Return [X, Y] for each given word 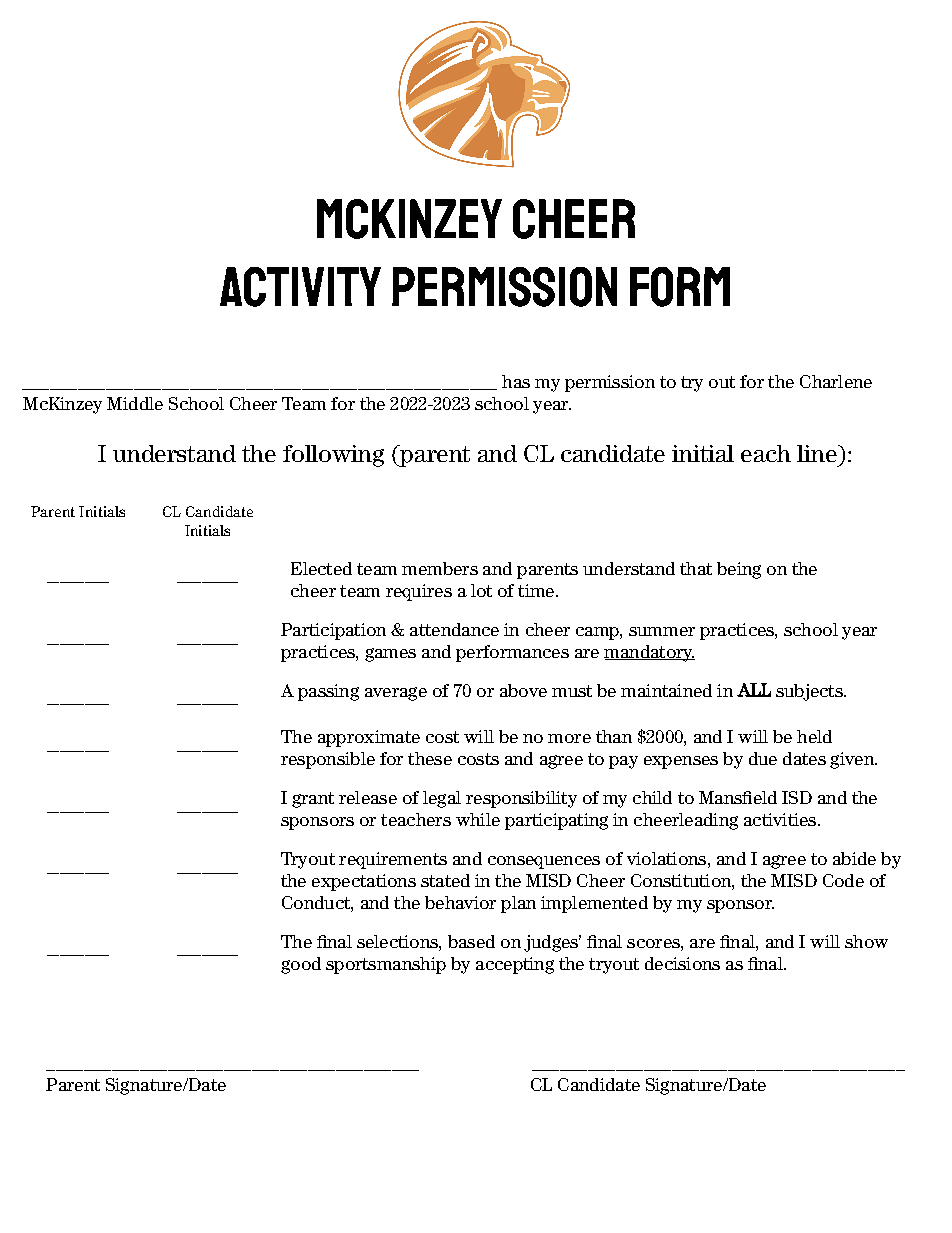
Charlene [836, 381]
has [516, 381]
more [569, 738]
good [301, 965]
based [471, 941]
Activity [300, 287]
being [739, 570]
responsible [328, 760]
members [440, 568]
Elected [321, 568]
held [814, 736]
